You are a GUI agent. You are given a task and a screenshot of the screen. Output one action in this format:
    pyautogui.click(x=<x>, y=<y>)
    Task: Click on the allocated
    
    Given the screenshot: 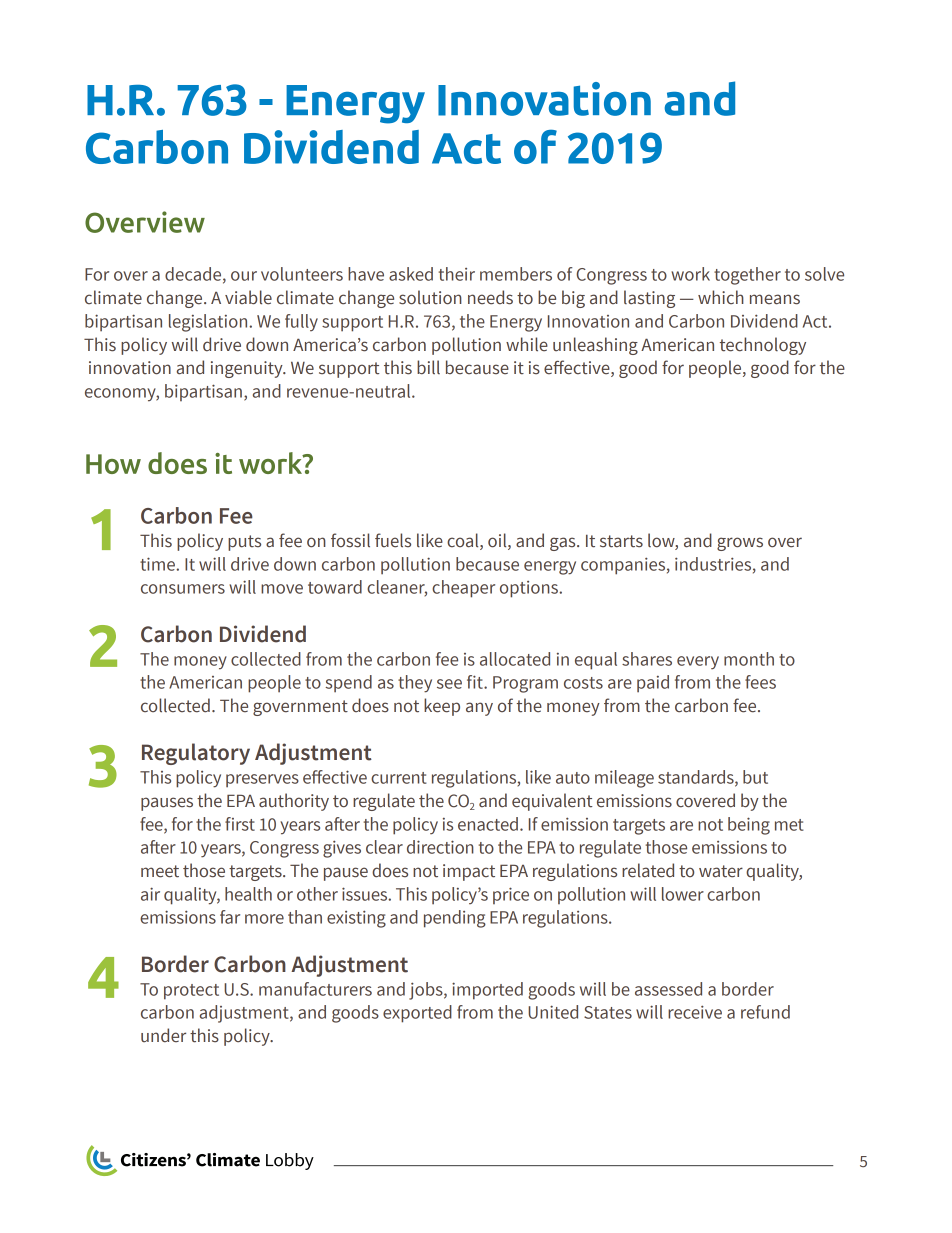 What is the action you would take?
    pyautogui.click(x=515, y=659)
